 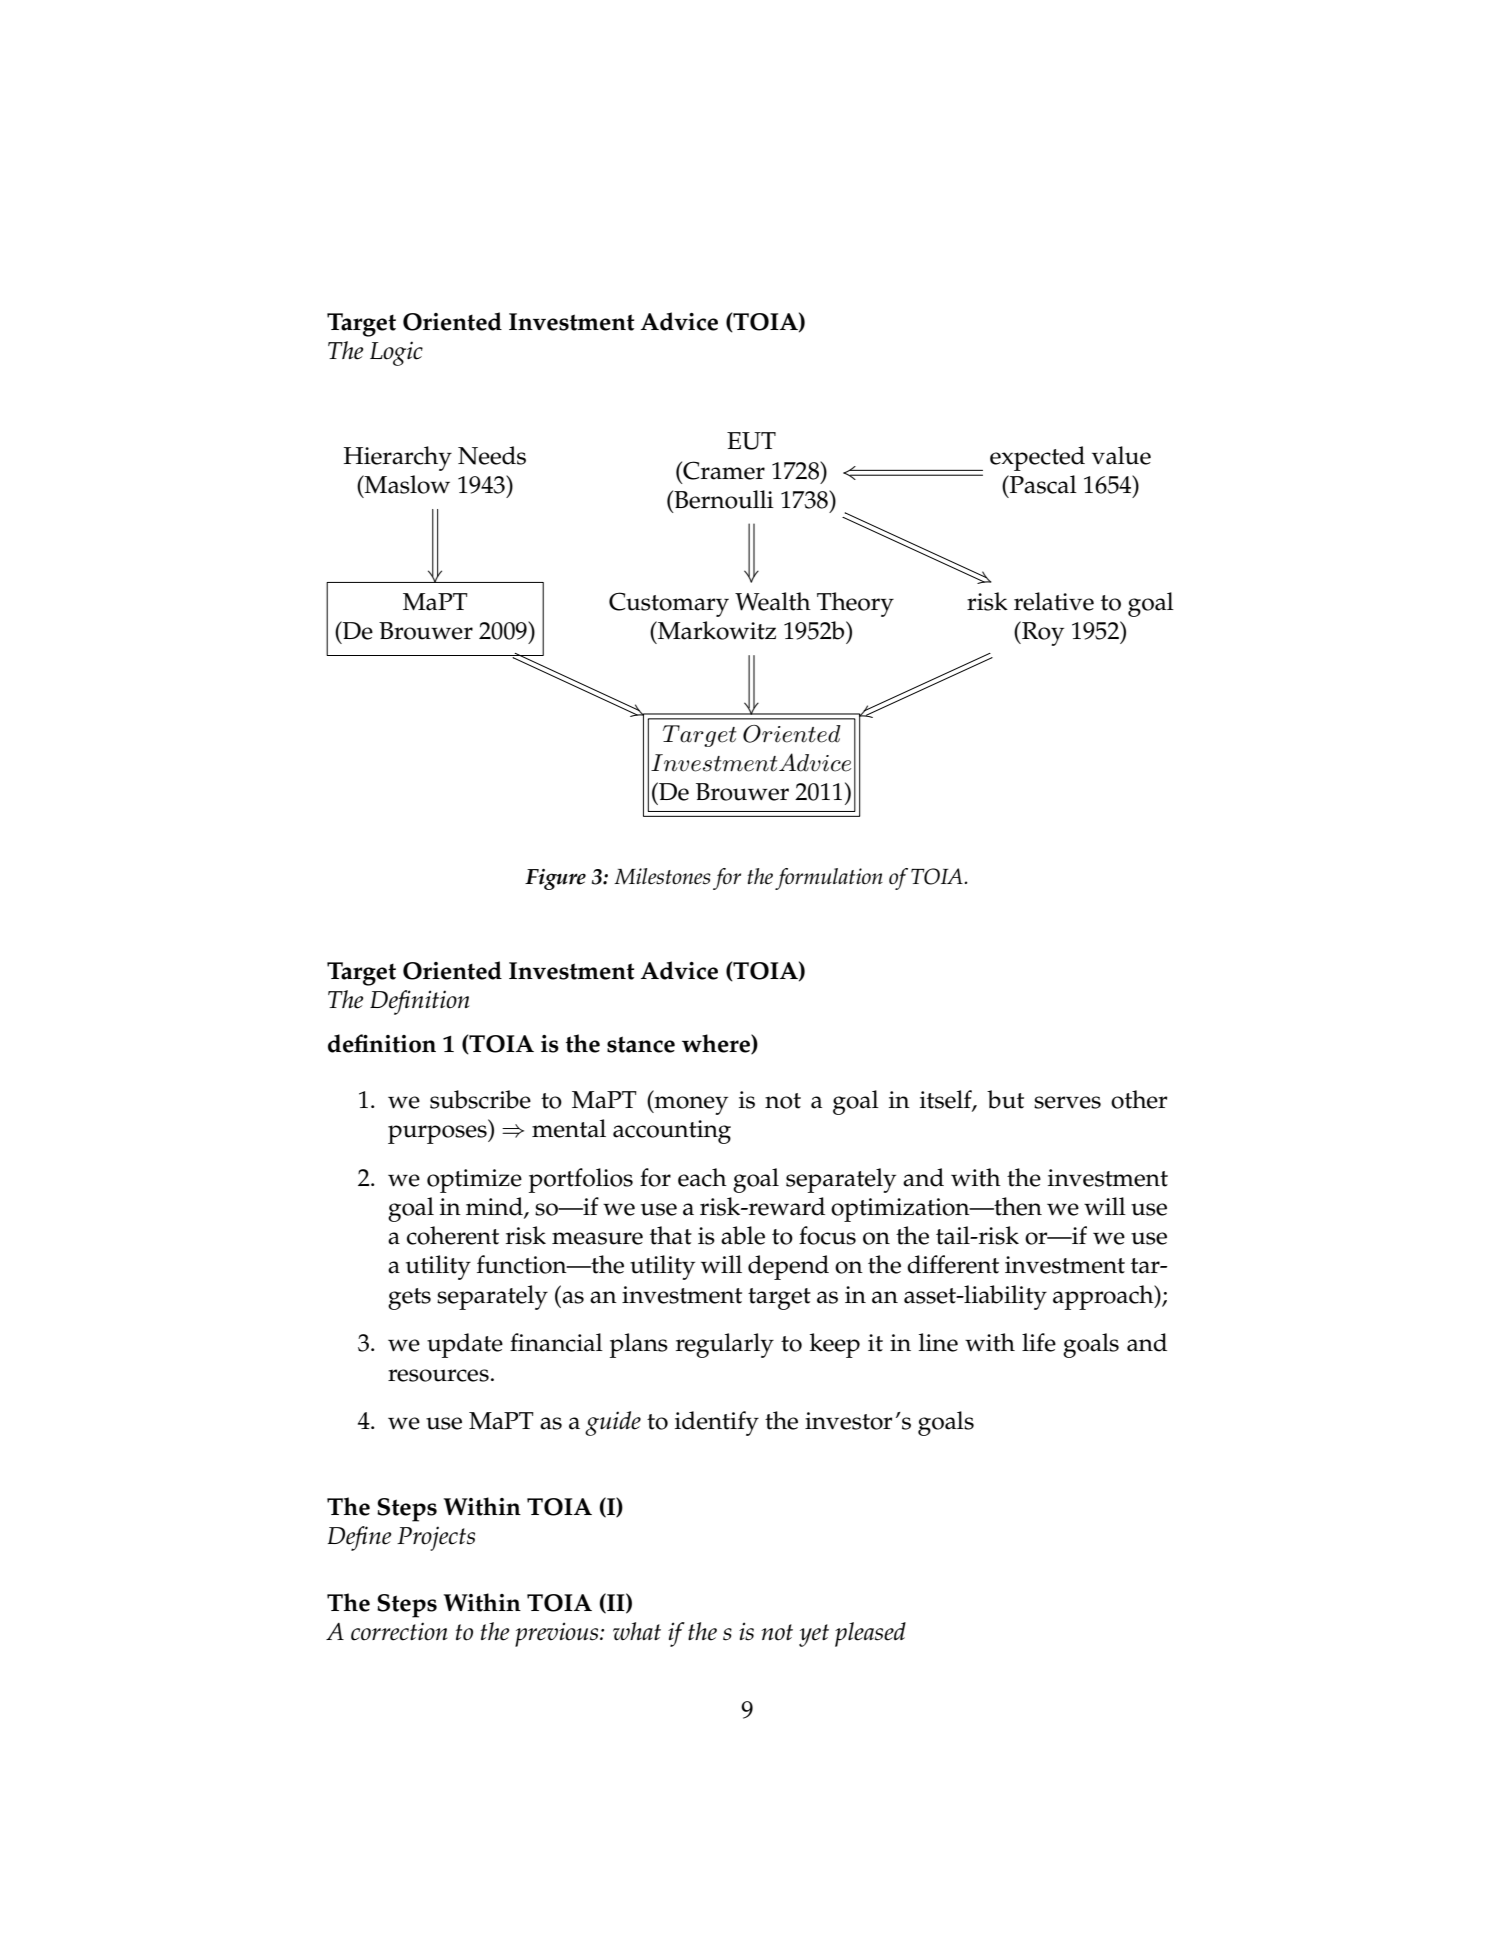 I want to click on optimize, so click(x=474, y=1181).
